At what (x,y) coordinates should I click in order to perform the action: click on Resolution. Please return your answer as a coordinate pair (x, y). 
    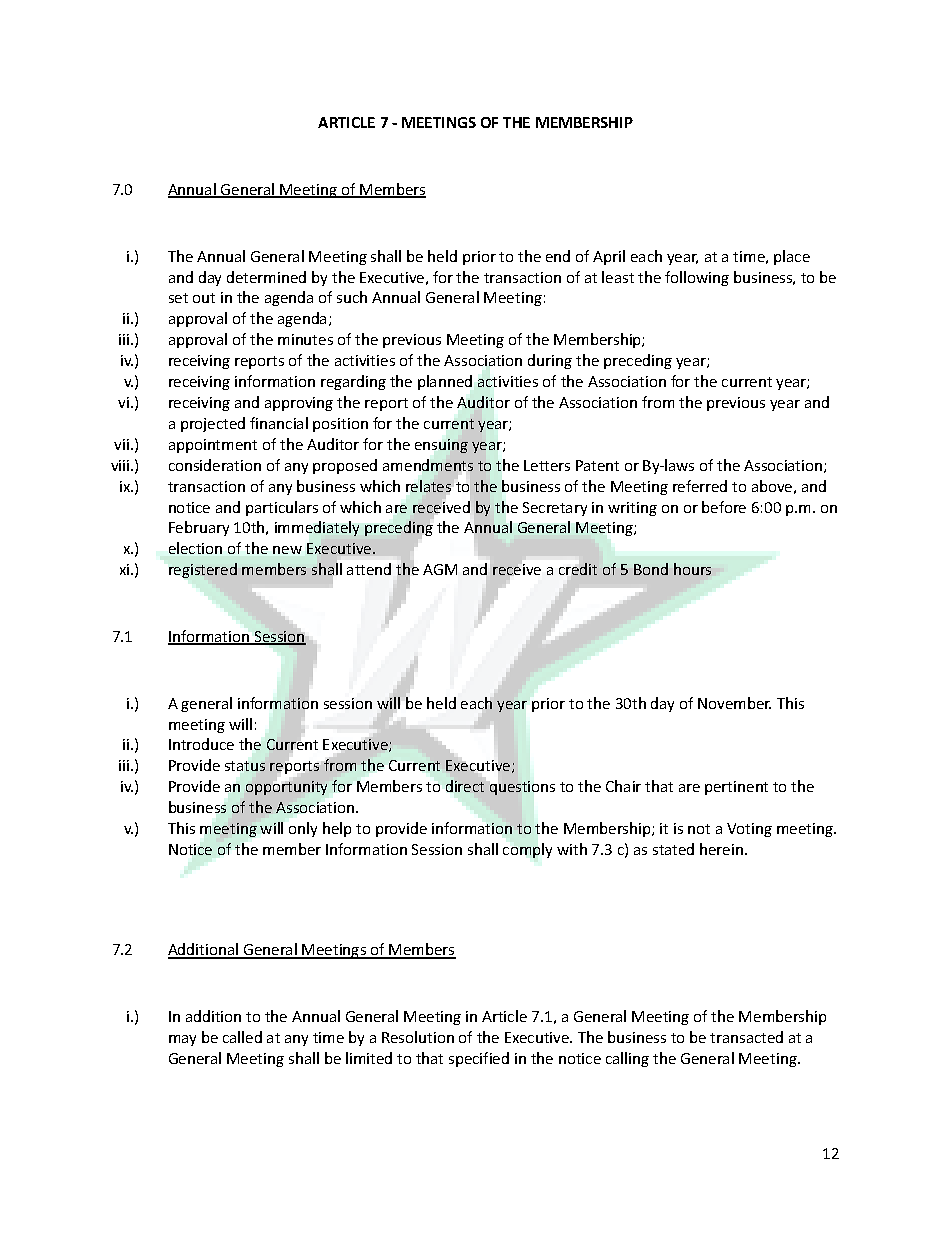
    Looking at the image, I should click on (418, 1037).
